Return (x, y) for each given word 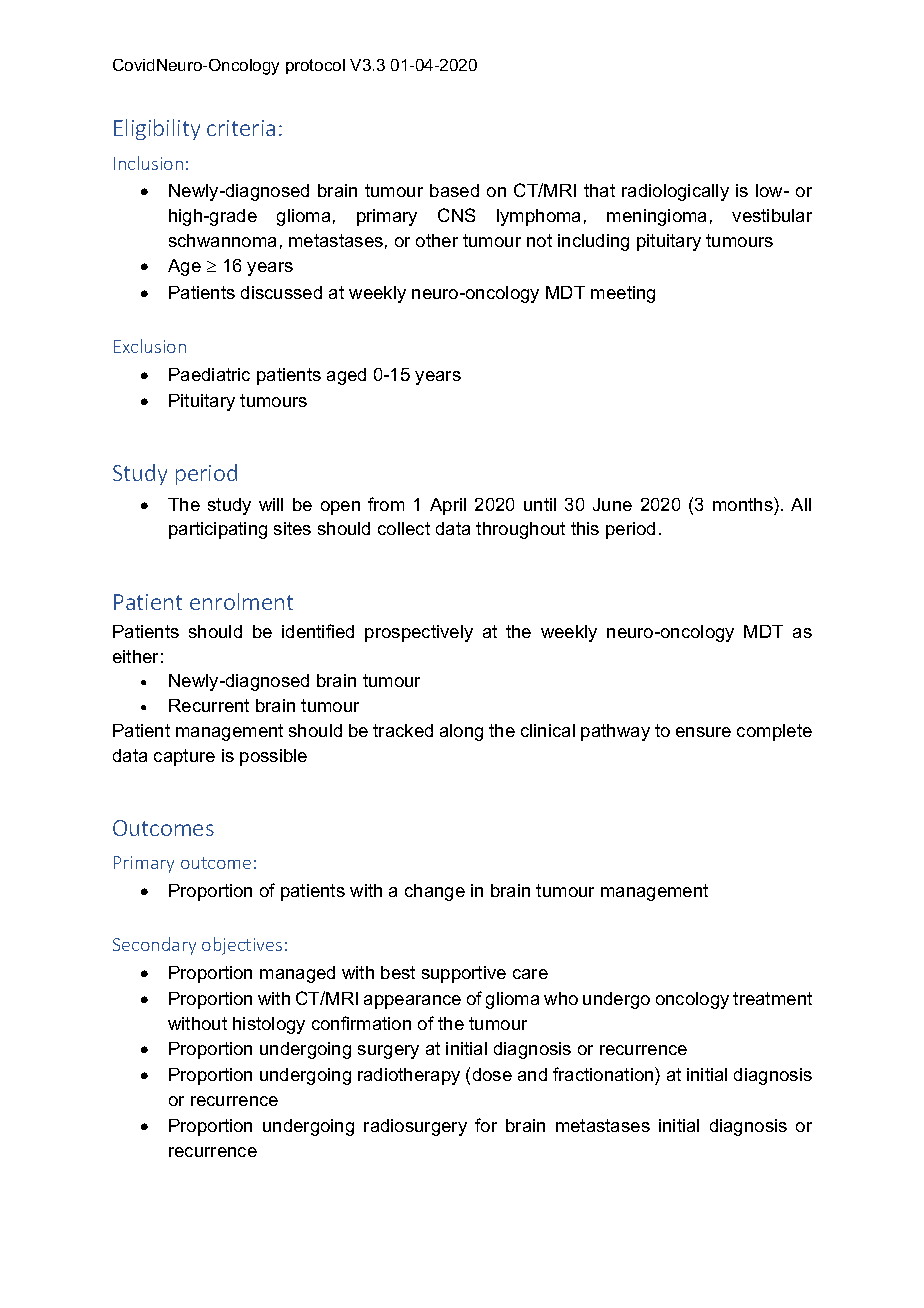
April (448, 506)
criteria (241, 128)
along (461, 732)
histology (269, 1025)
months (744, 504)
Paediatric (209, 374)
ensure (703, 732)
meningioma (656, 217)
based (454, 190)
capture (184, 757)
